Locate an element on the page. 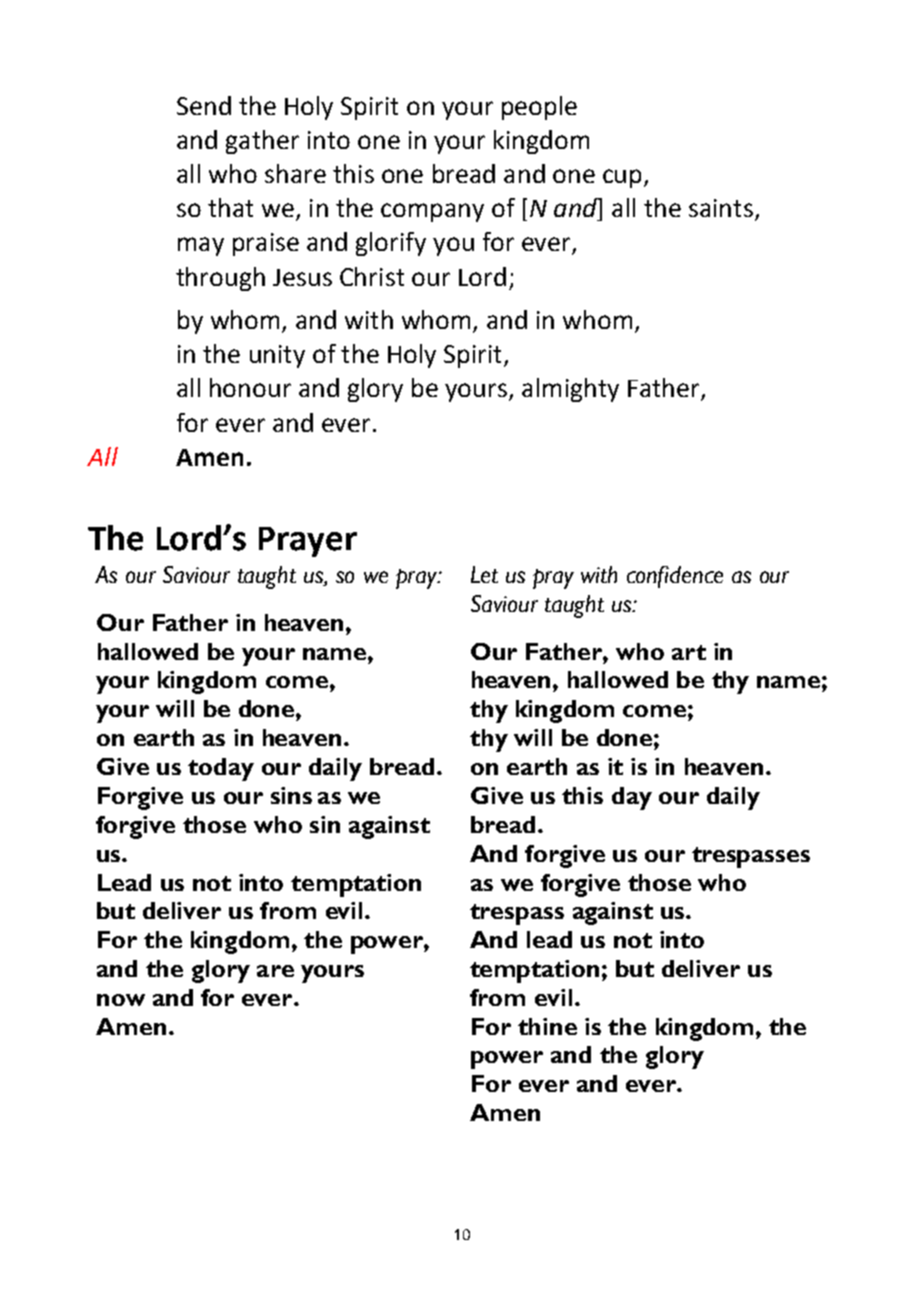 The height and width of the page is (1309, 924). confidence is located at coordinates (675, 577).
